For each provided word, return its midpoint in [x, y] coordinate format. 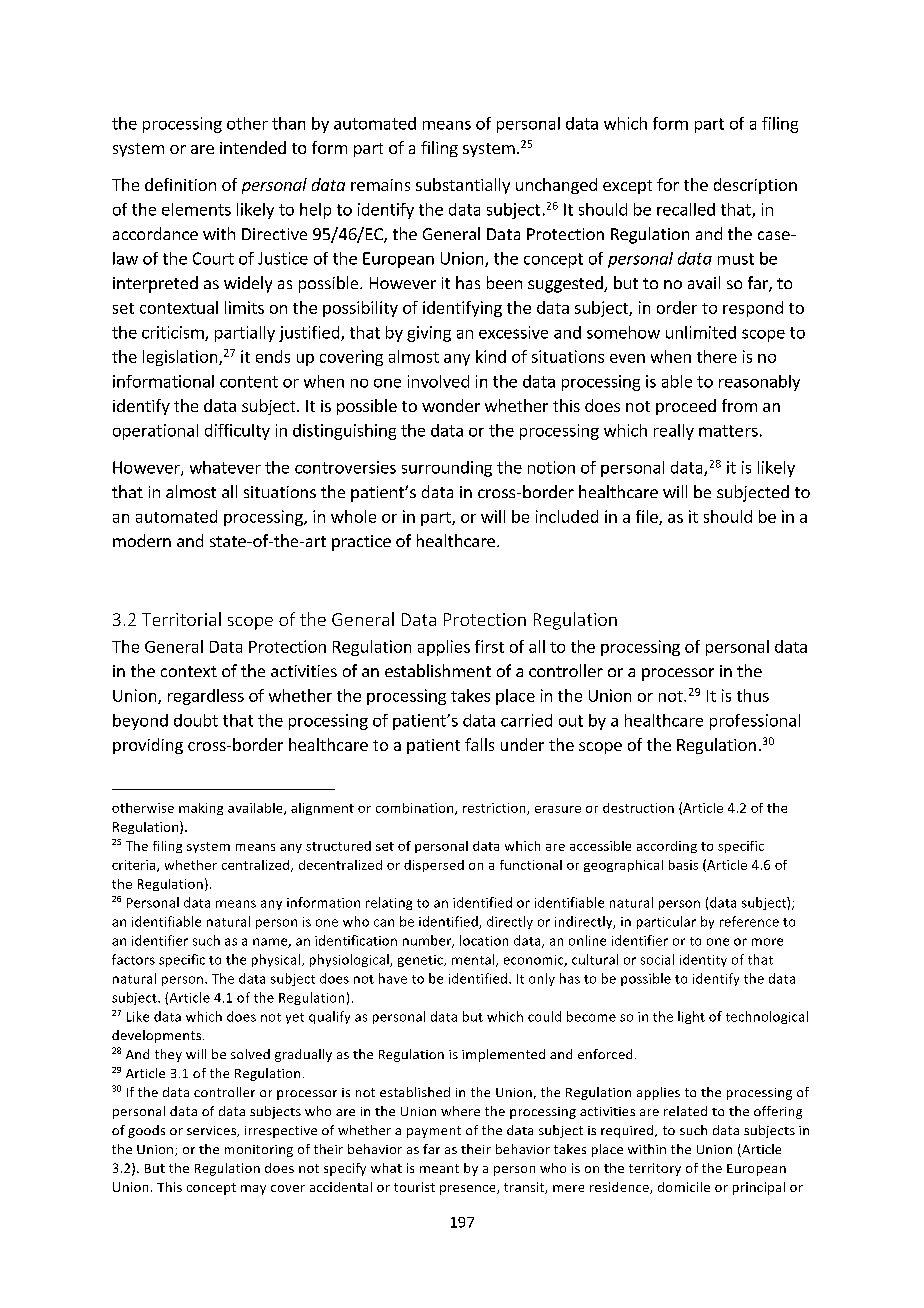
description [755, 186]
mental [474, 960]
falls [479, 744]
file [648, 517]
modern [142, 540]
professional [755, 722]
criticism [174, 333]
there [717, 356]
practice [361, 543]
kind [491, 356]
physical [276, 960]
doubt [196, 720]
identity [703, 960]
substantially [463, 186]
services [213, 1131]
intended [253, 147]
